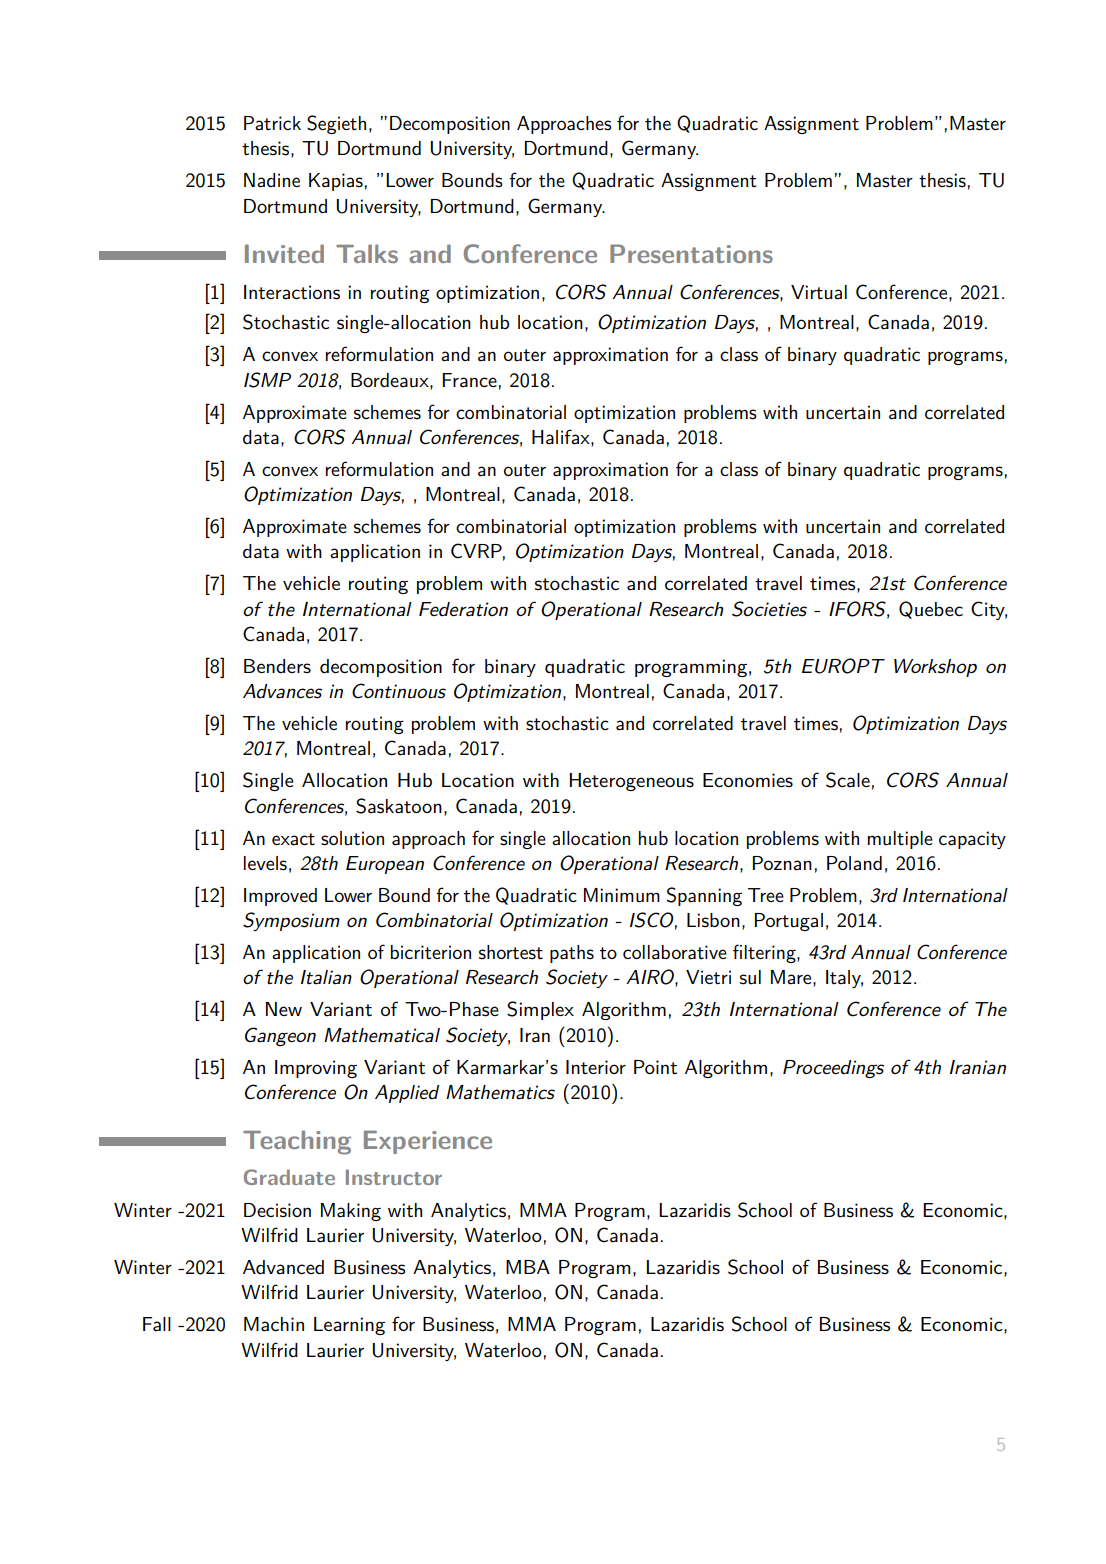 The image size is (1106, 1564). Describe the element at coordinates (272, 180) in the screenshot. I see `Nadine` at that location.
